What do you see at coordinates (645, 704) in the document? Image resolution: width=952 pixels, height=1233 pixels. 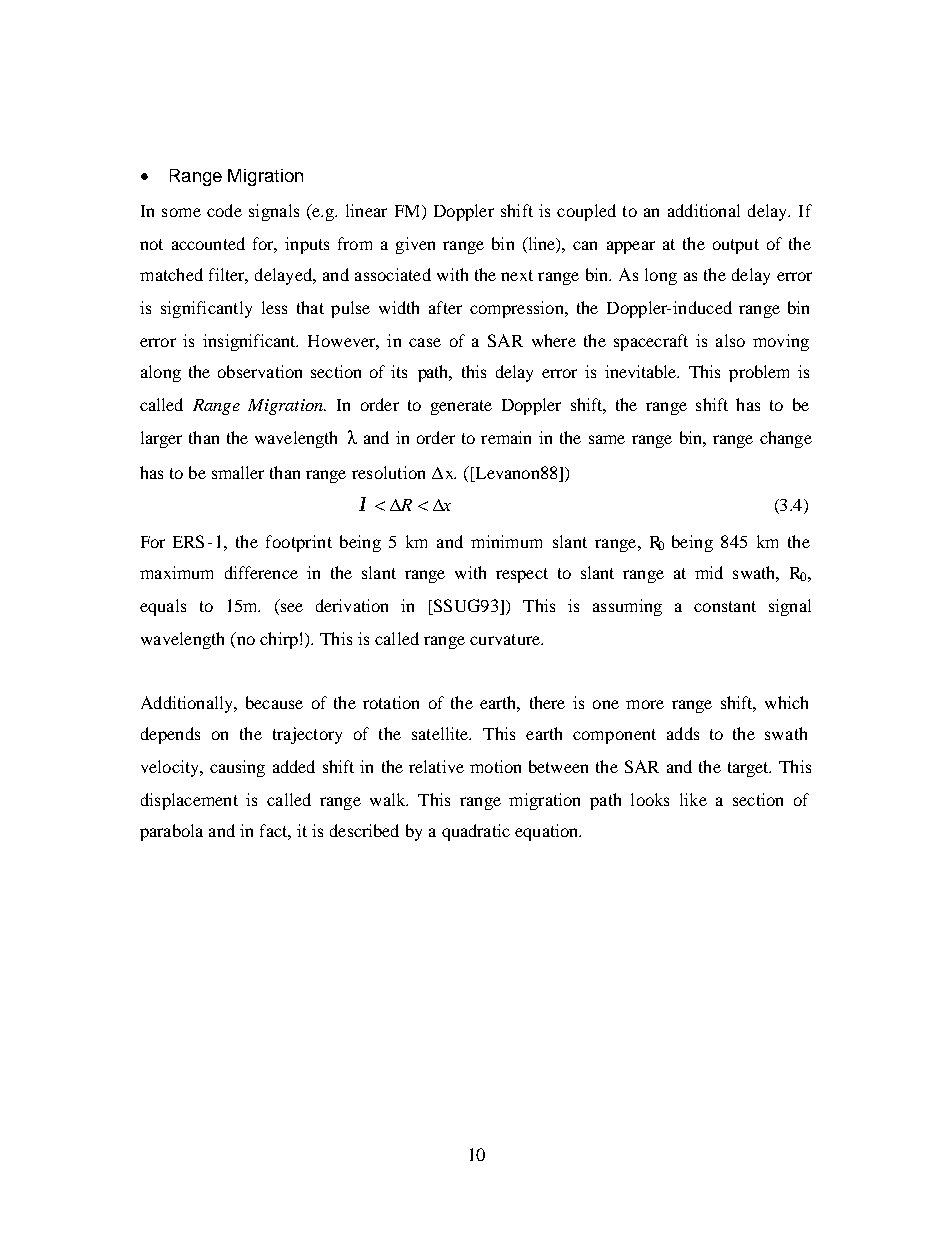 I see `more` at bounding box center [645, 704].
